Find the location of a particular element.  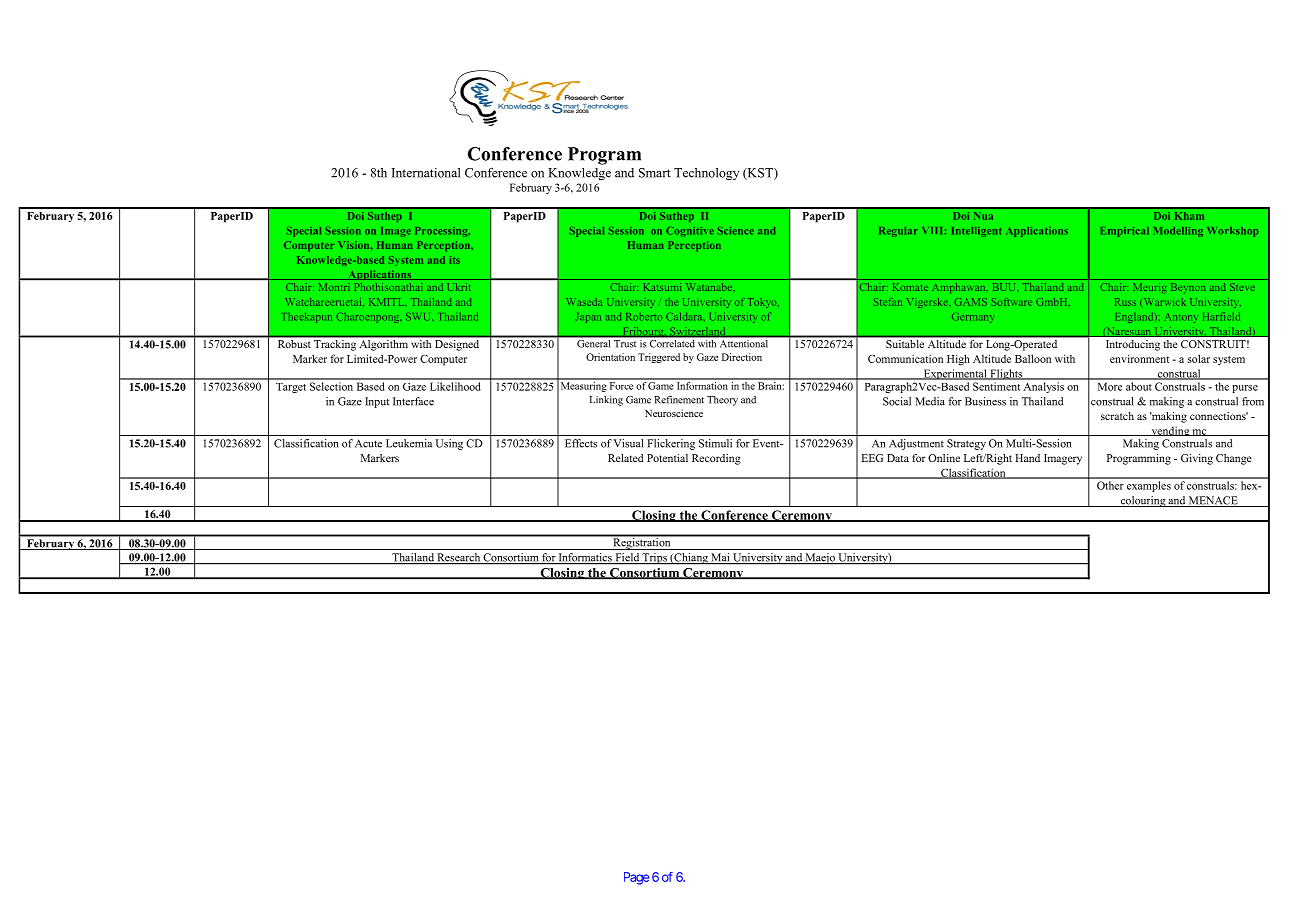

Interface is located at coordinates (413, 401).
